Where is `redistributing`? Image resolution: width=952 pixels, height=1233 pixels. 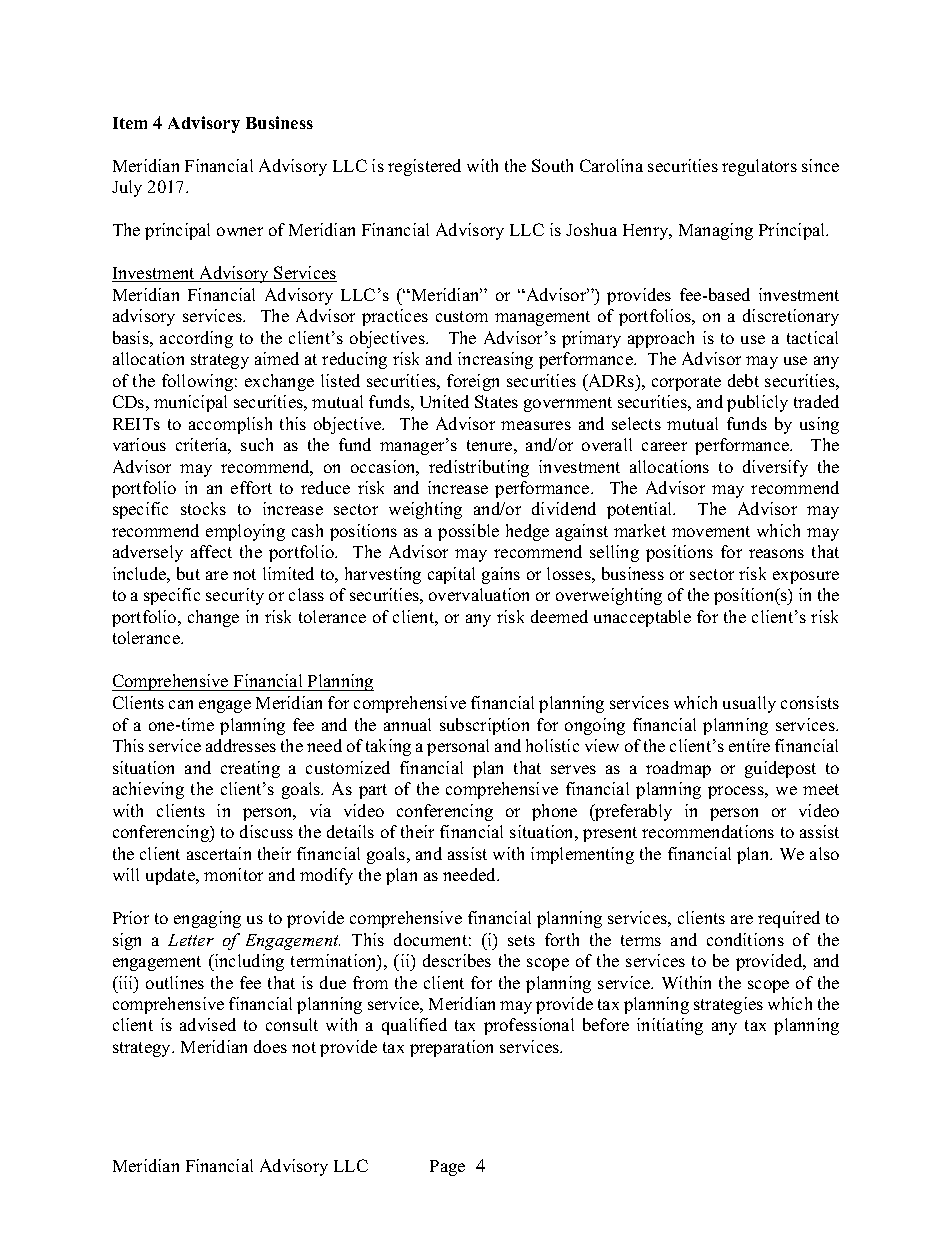
redistributing is located at coordinates (479, 468).
